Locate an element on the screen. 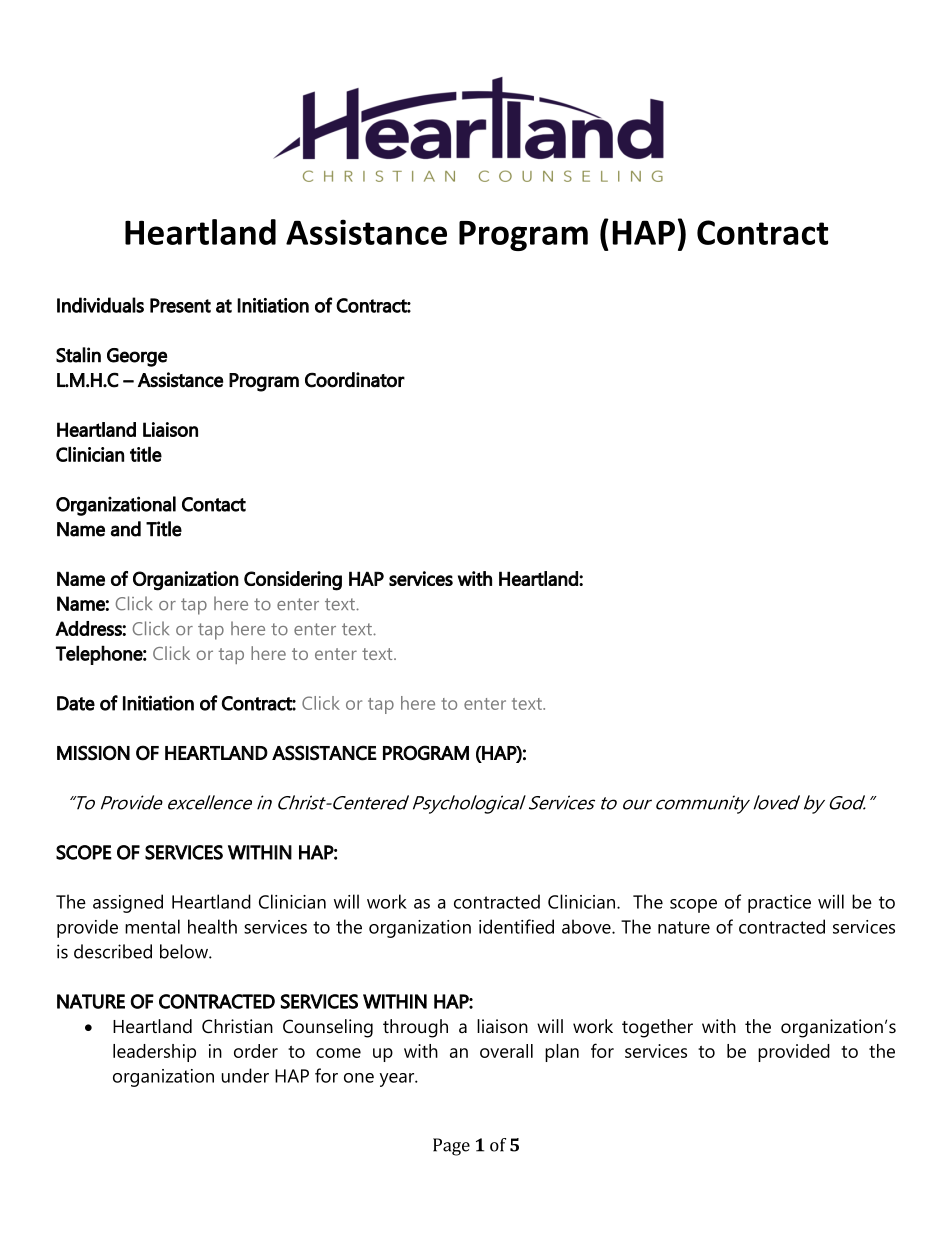 This screenshot has height=1233, width=952. under is located at coordinates (245, 1075).
